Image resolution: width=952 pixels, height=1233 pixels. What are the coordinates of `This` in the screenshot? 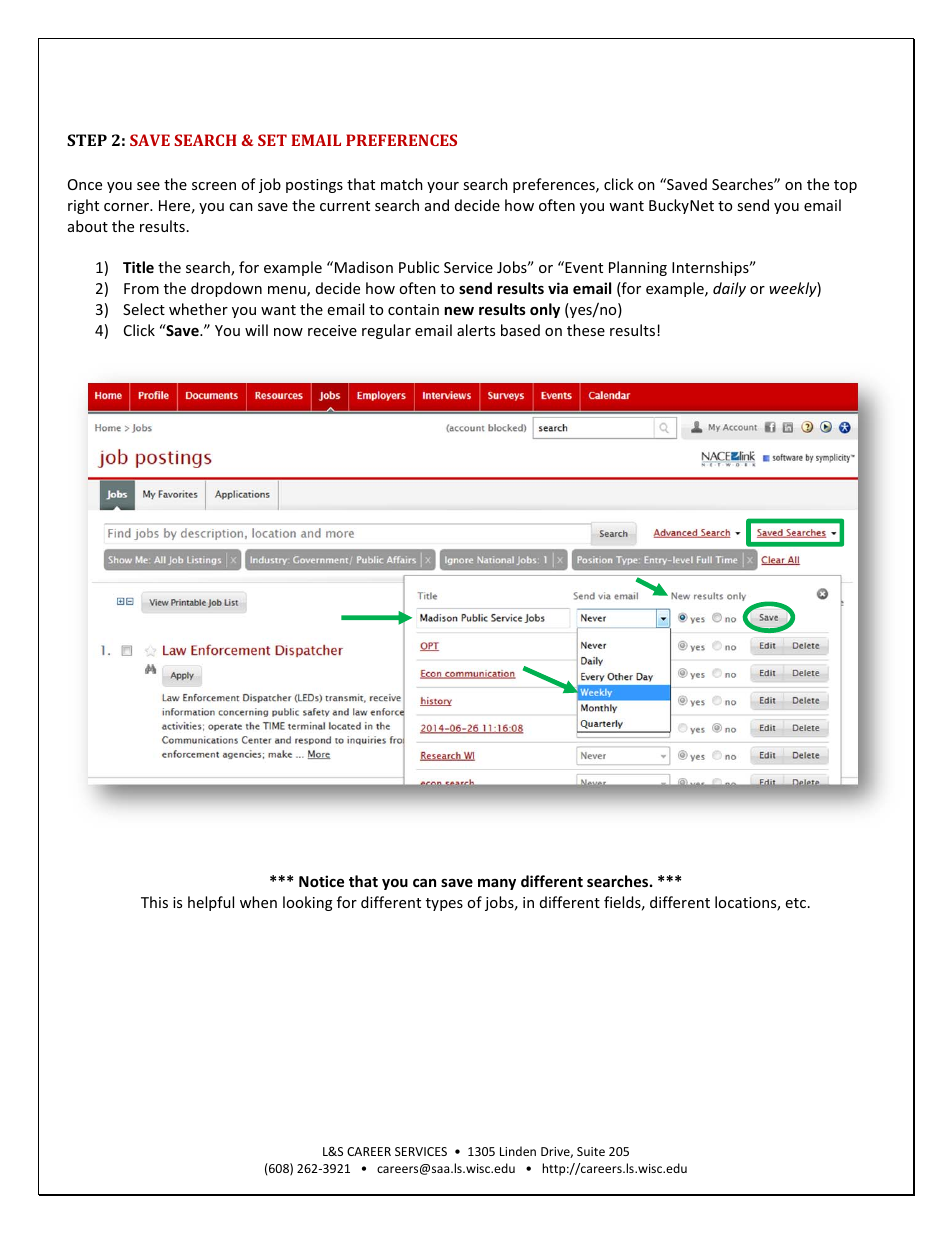 It's located at (154, 902).
